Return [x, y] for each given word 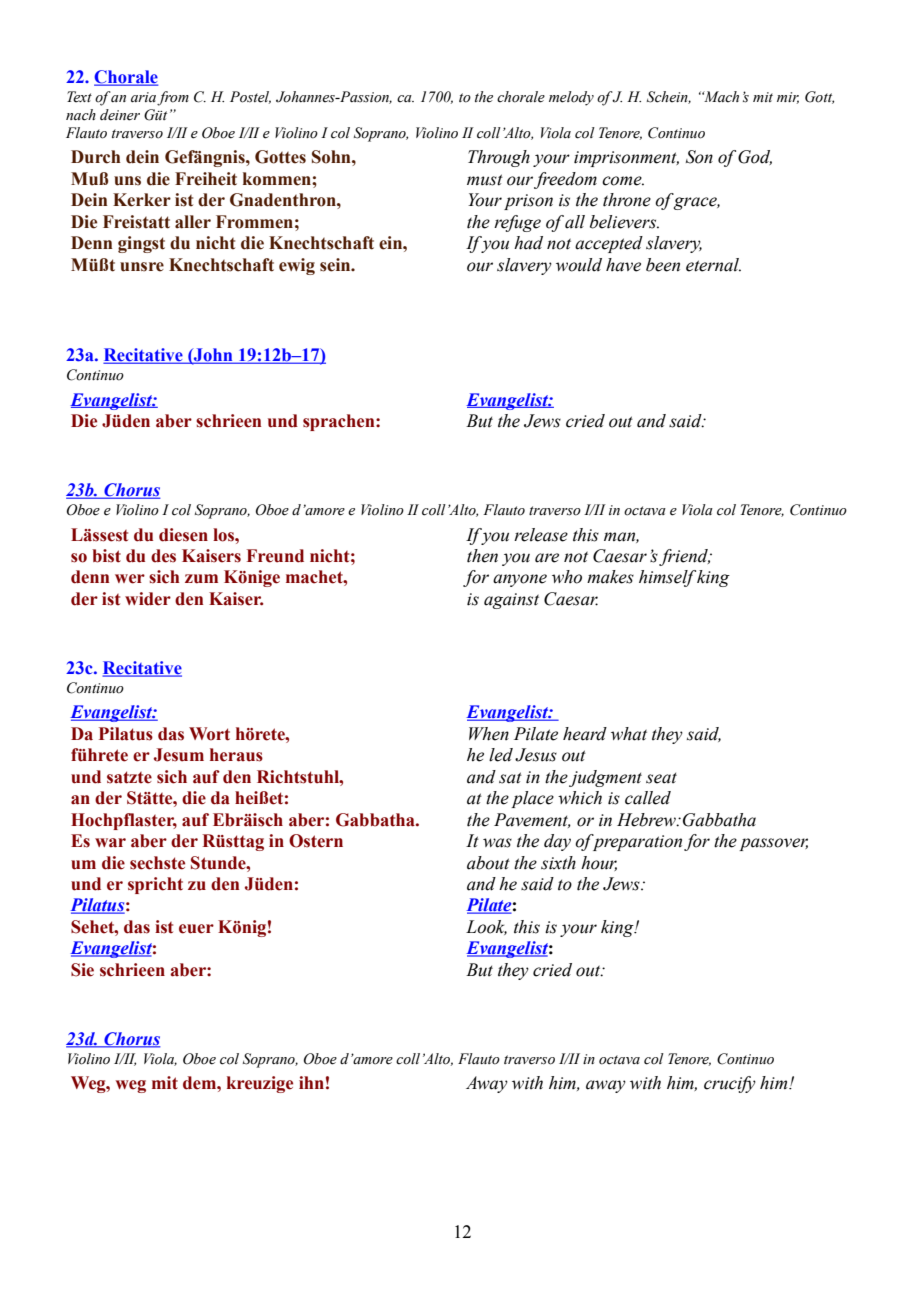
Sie [82, 970]
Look [486, 927]
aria [143, 97]
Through [499, 158]
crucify [730, 1084]
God [755, 157]
